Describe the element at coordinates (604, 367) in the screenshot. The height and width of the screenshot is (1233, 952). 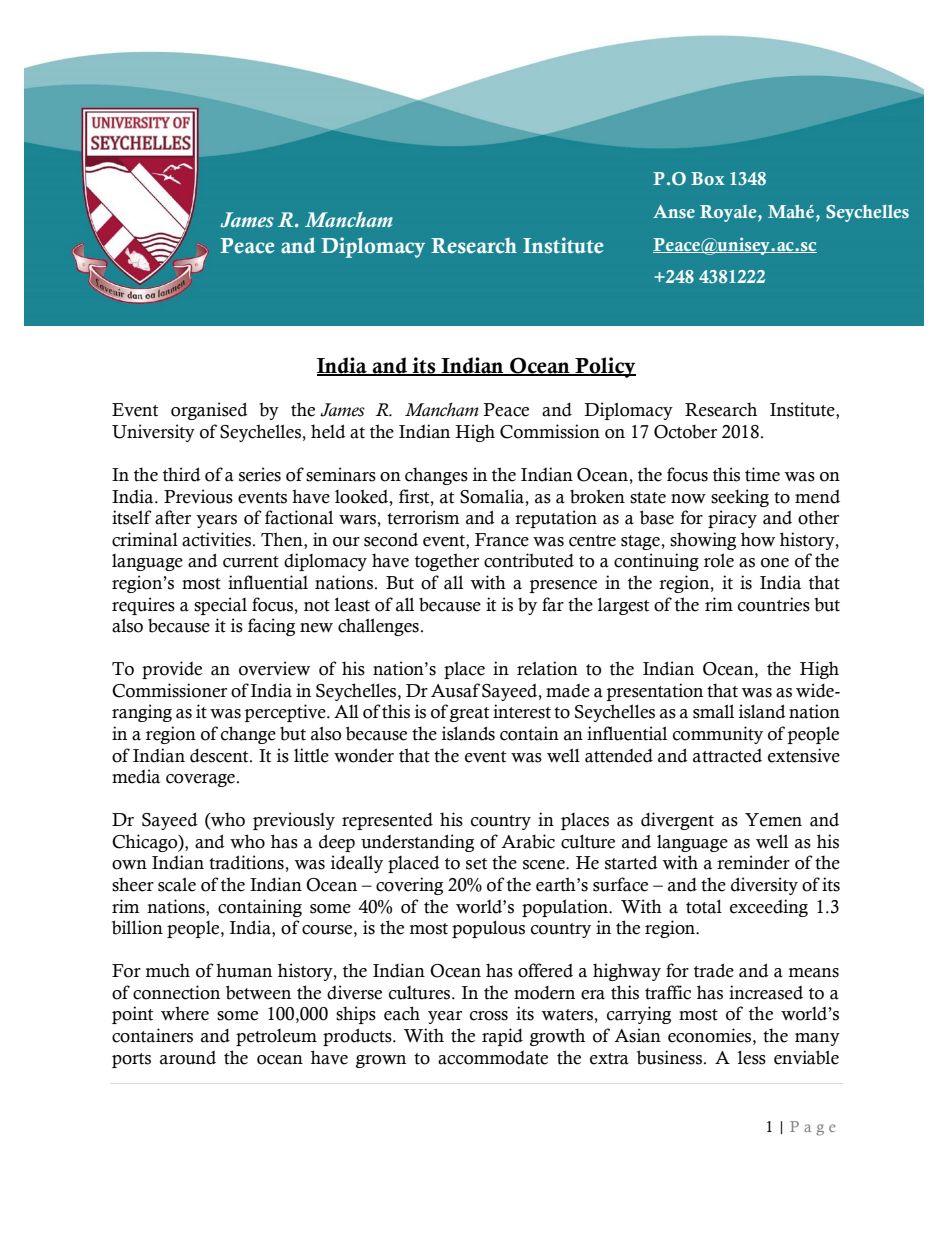
I see `Policy` at that location.
